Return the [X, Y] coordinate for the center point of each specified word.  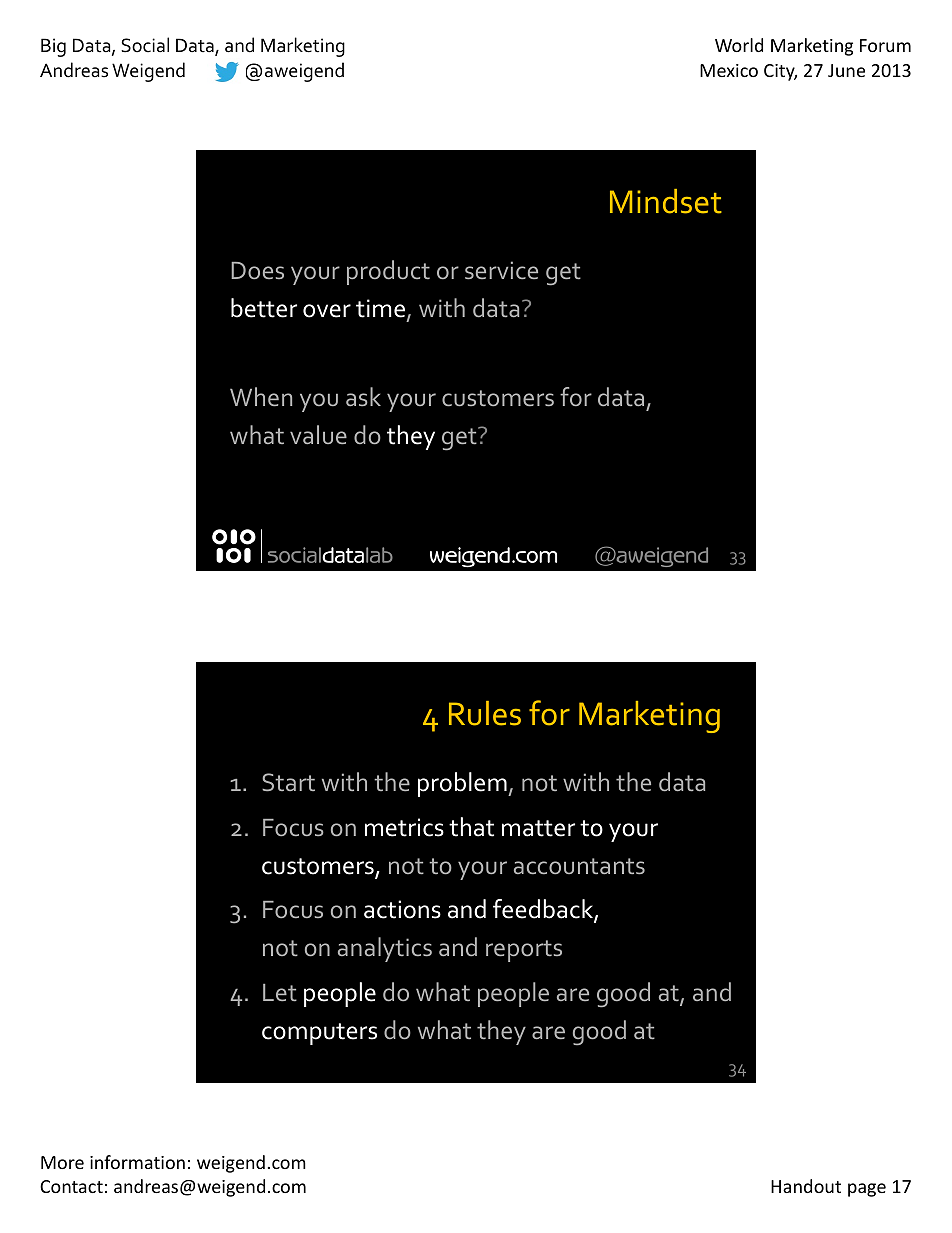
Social [145, 45]
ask [363, 396]
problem [463, 784]
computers [319, 1034]
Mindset [666, 201]
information [137, 1162]
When [261, 396]
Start [288, 782]
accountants [579, 866]
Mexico [729, 70]
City [780, 72]
